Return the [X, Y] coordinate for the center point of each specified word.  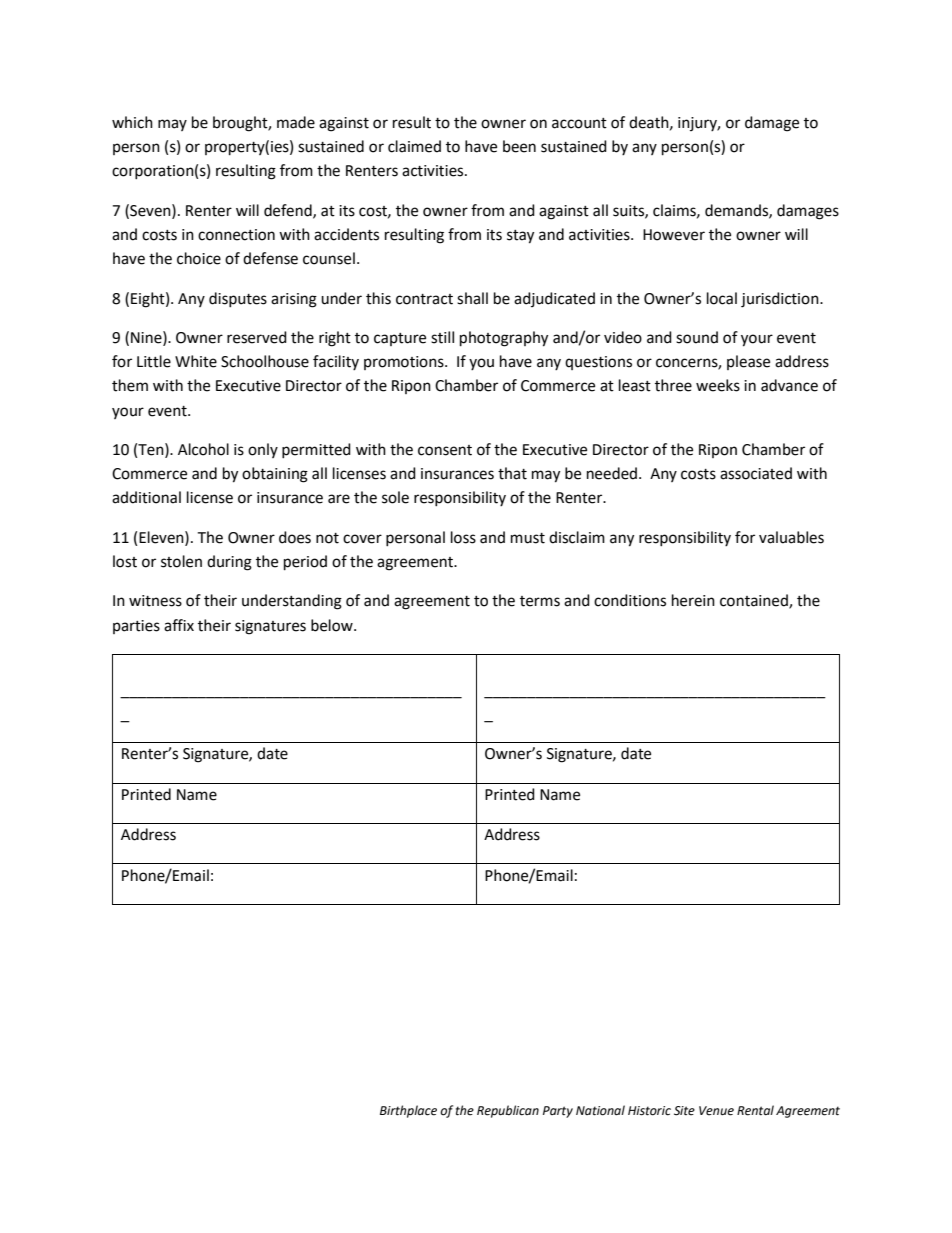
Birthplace [408, 1111]
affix [179, 625]
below [333, 625]
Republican [508, 1111]
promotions [405, 363]
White [196, 361]
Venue [716, 1111]
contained [755, 601]
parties [136, 627]
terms [540, 601]
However [674, 235]
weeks [718, 385]
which [132, 122]
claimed [414, 146]
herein [693, 600]
